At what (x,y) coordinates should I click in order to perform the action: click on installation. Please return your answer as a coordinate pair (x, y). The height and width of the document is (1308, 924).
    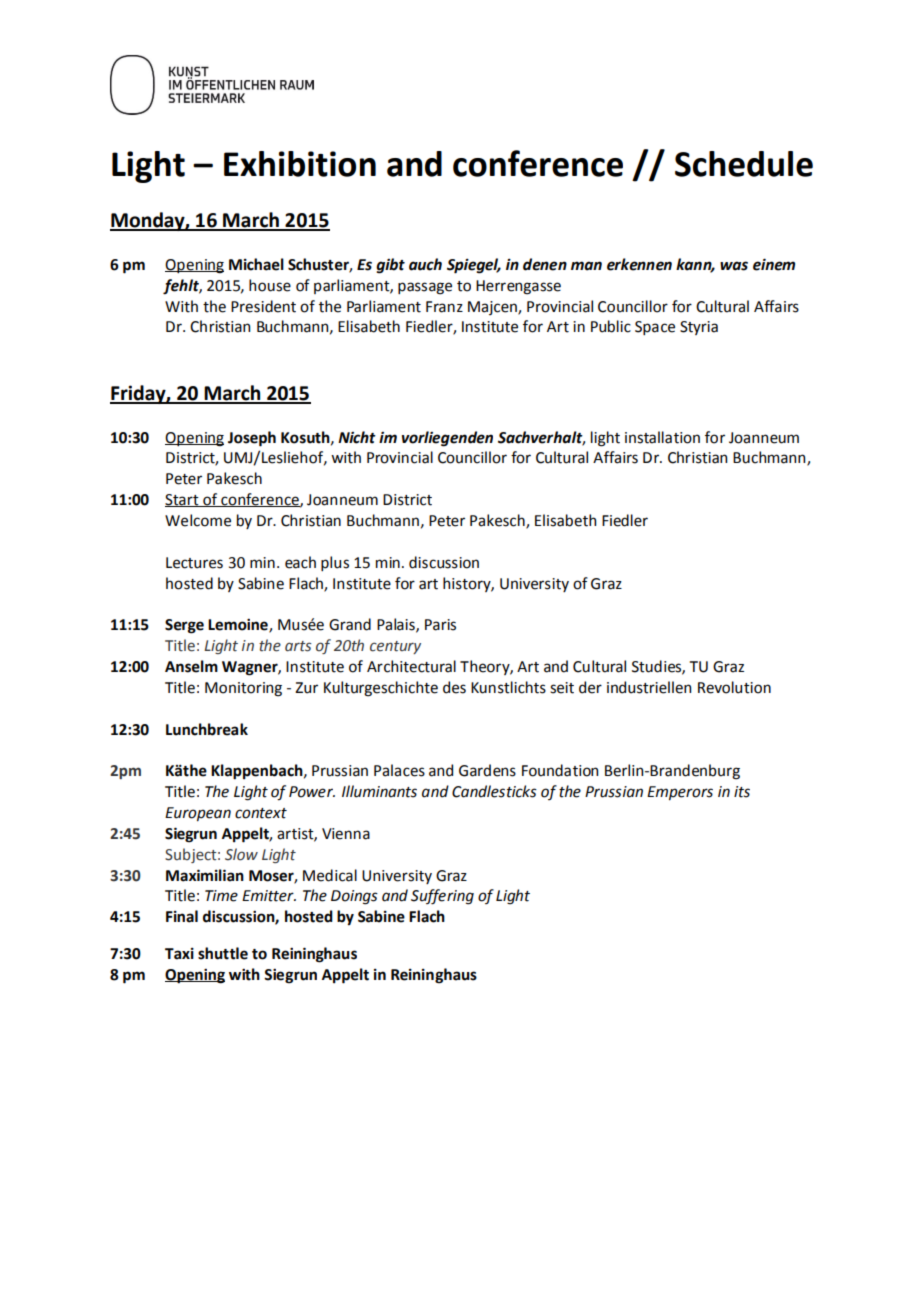
    Looking at the image, I should click on (662, 437).
